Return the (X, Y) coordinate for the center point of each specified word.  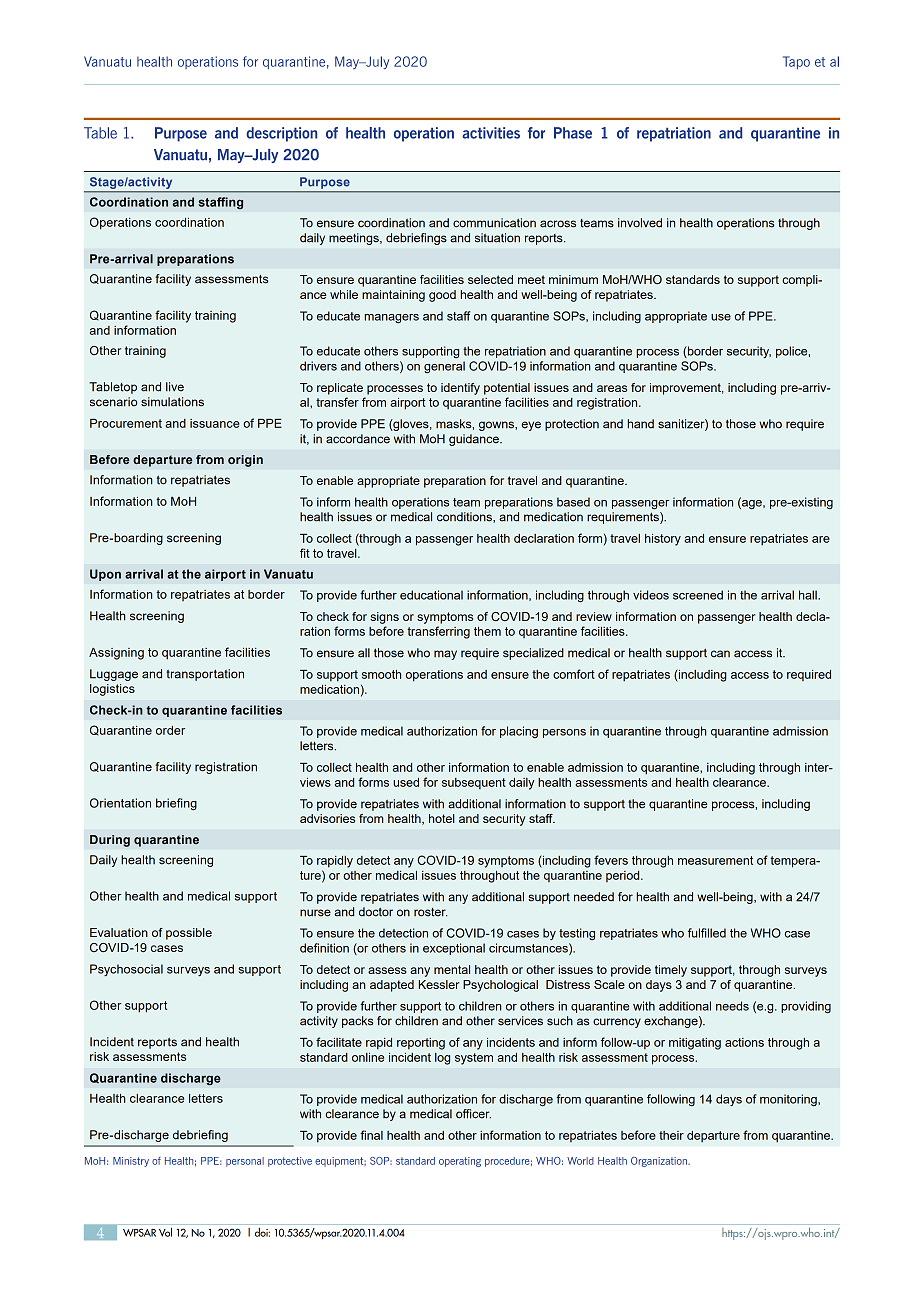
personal (245, 1162)
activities (491, 133)
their (671, 1135)
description (281, 134)
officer (473, 1114)
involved (640, 223)
